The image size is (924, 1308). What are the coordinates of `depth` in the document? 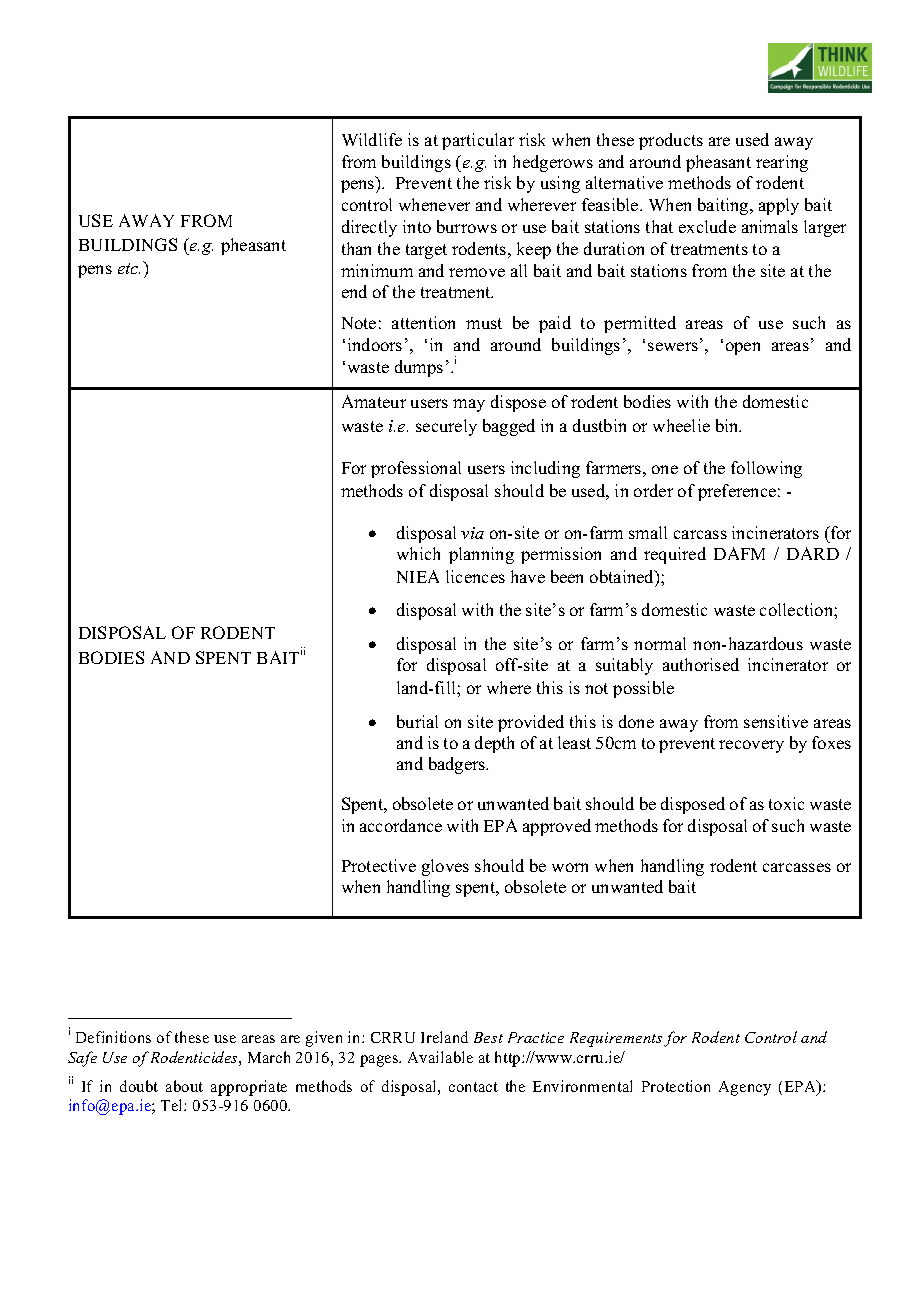 It's located at (494, 744).
